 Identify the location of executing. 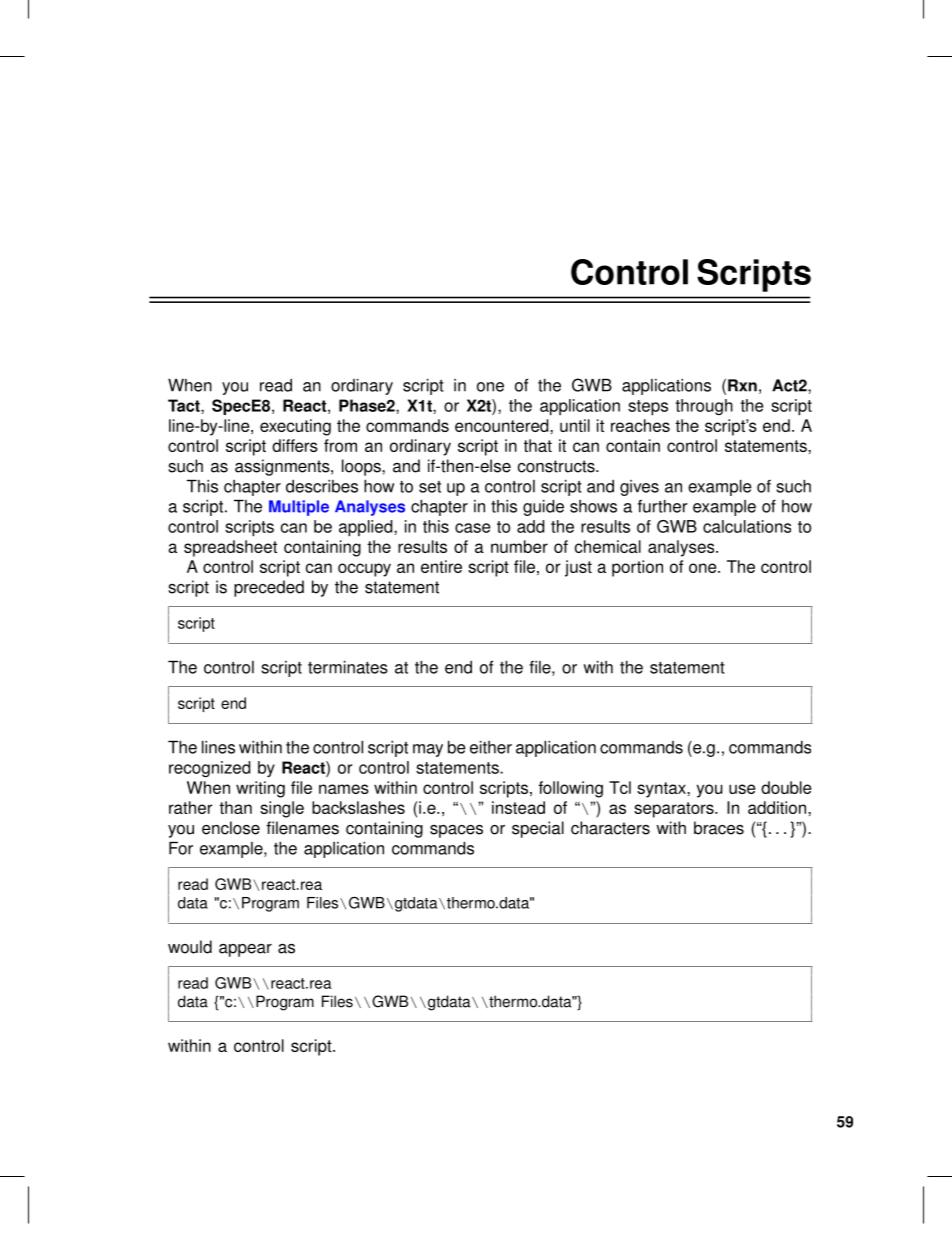
(295, 427).
